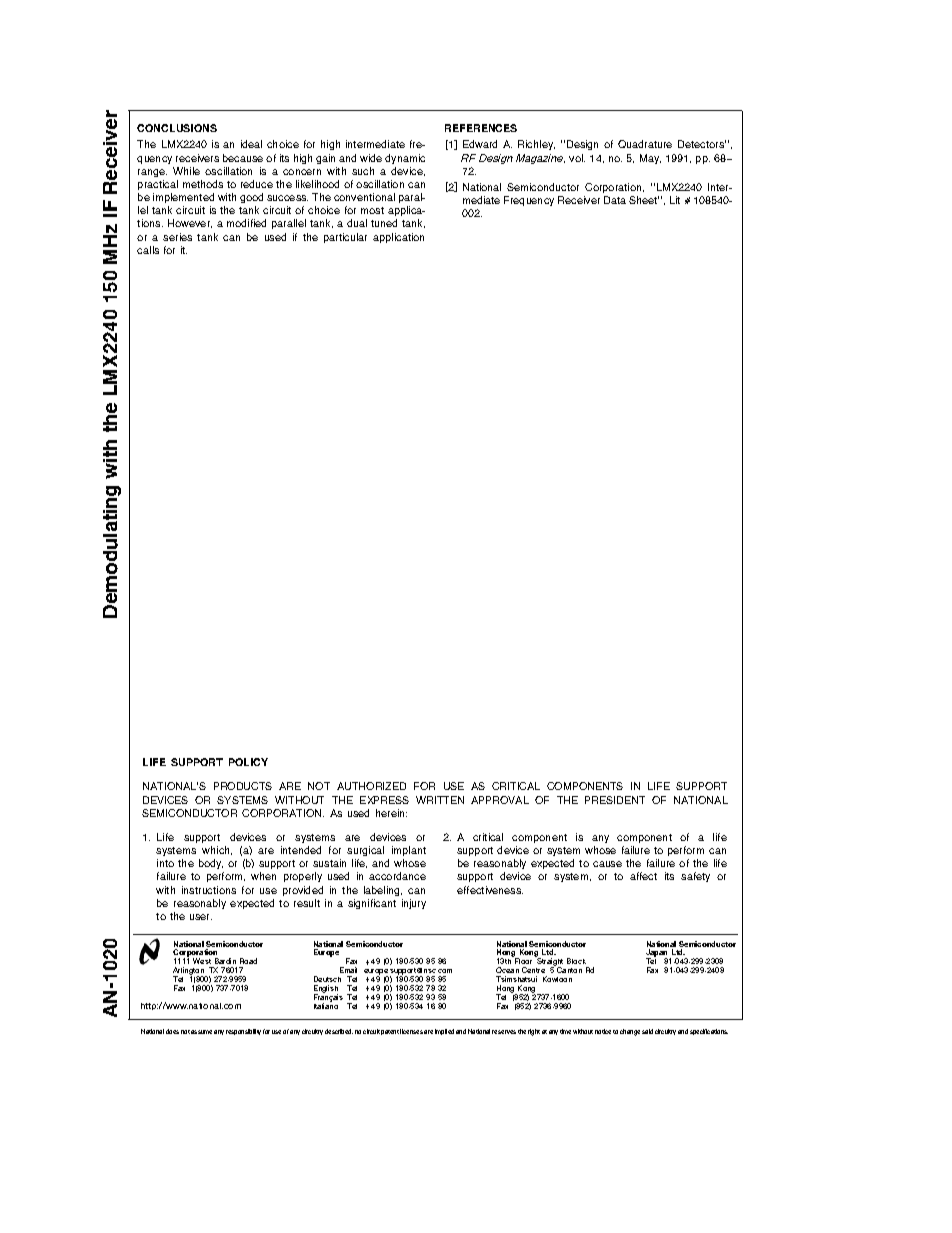 The image size is (952, 1233). I want to click on calls, so click(148, 250).
